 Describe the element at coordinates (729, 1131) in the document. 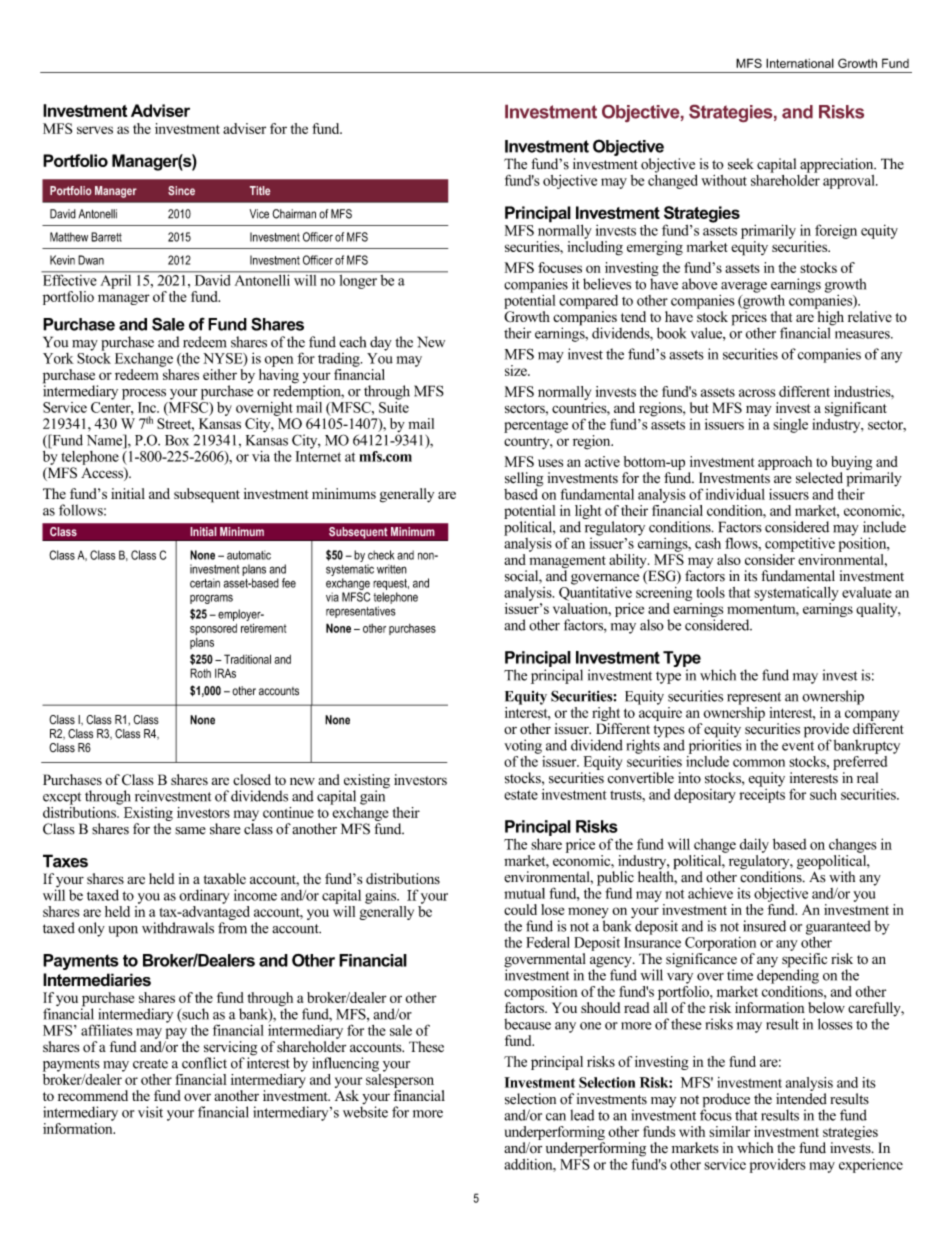

I see `similar` at that location.
